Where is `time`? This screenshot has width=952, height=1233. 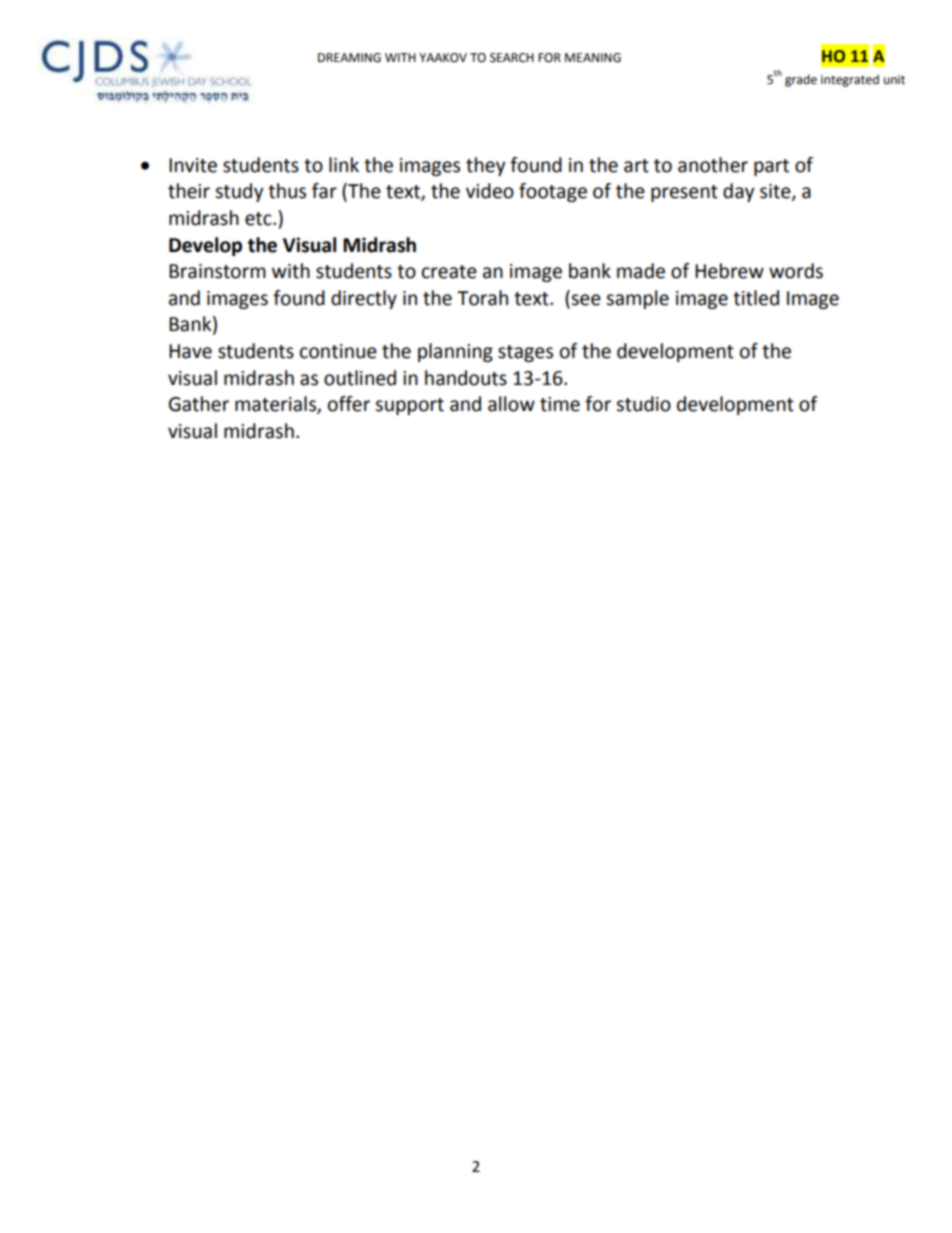
time is located at coordinates (560, 404).
